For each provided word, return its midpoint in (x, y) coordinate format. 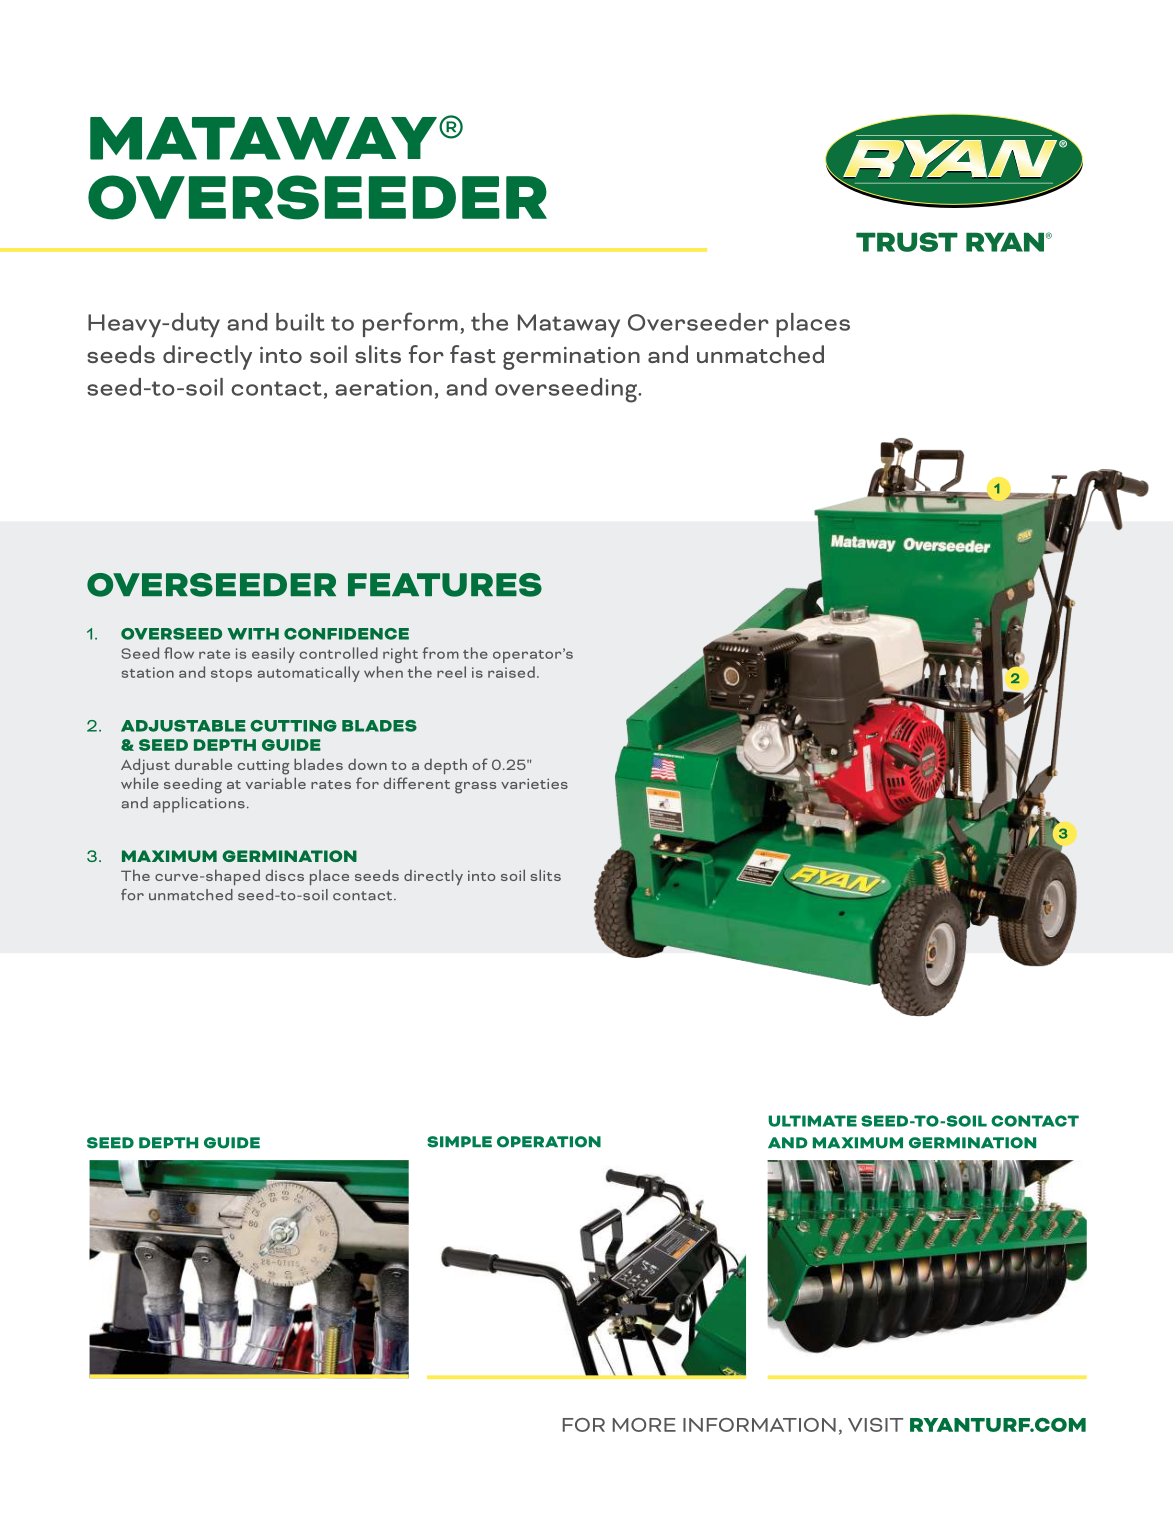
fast (473, 354)
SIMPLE (459, 1142)
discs (284, 875)
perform (410, 324)
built (300, 322)
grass (475, 788)
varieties (534, 783)
